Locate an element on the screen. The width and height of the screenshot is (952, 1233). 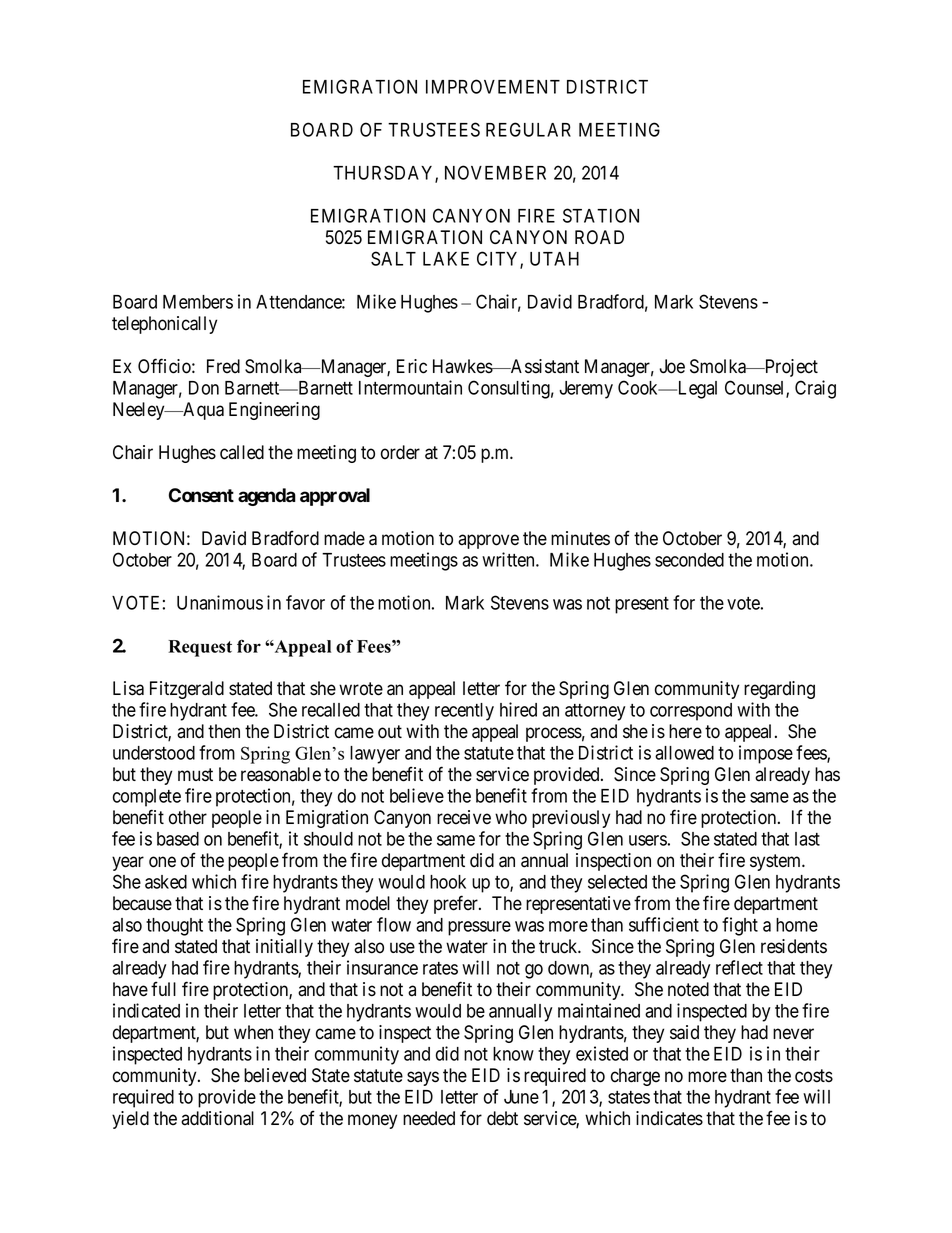
seconded is located at coordinates (689, 560).
